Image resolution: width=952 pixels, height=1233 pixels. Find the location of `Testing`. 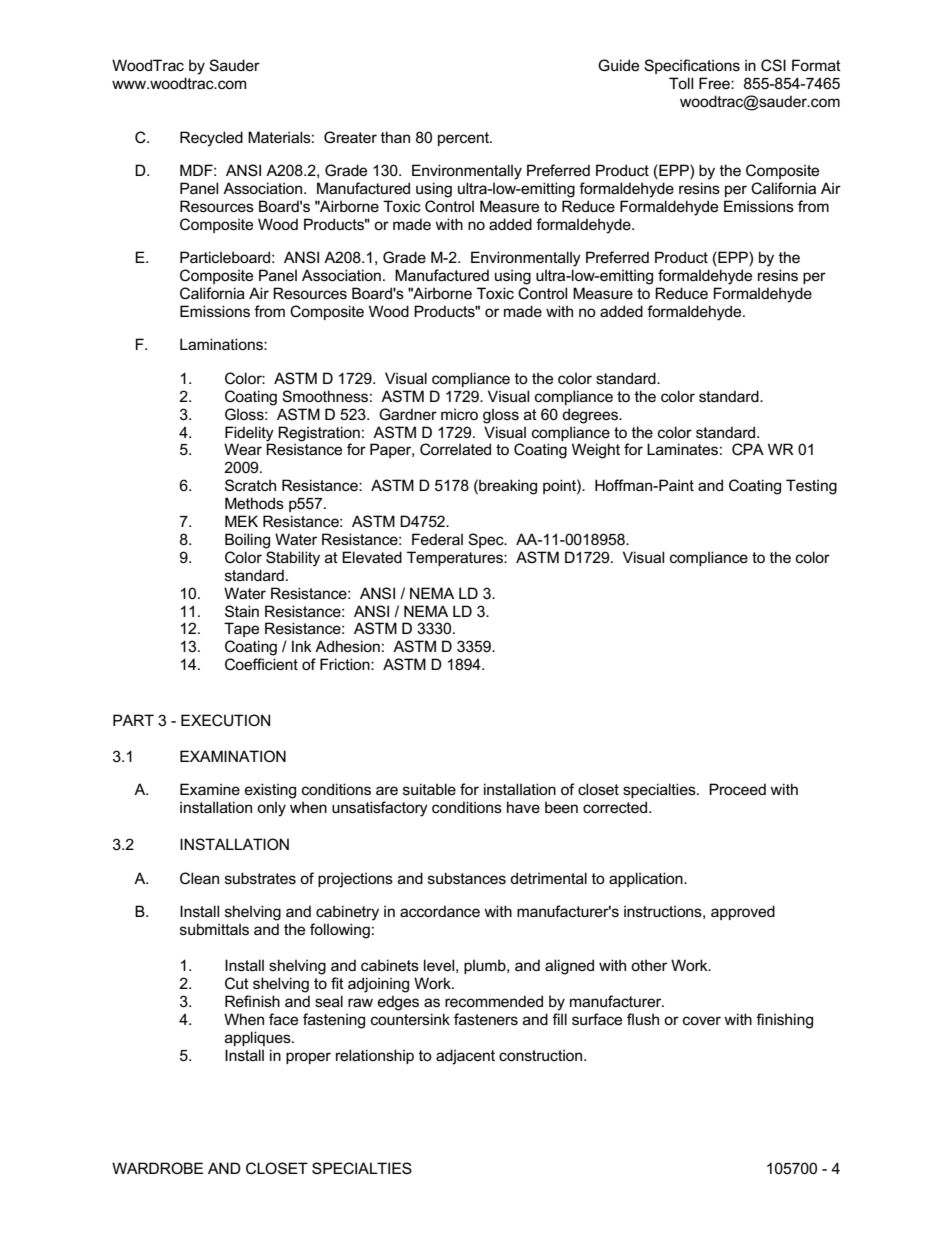

Testing is located at coordinates (811, 487).
